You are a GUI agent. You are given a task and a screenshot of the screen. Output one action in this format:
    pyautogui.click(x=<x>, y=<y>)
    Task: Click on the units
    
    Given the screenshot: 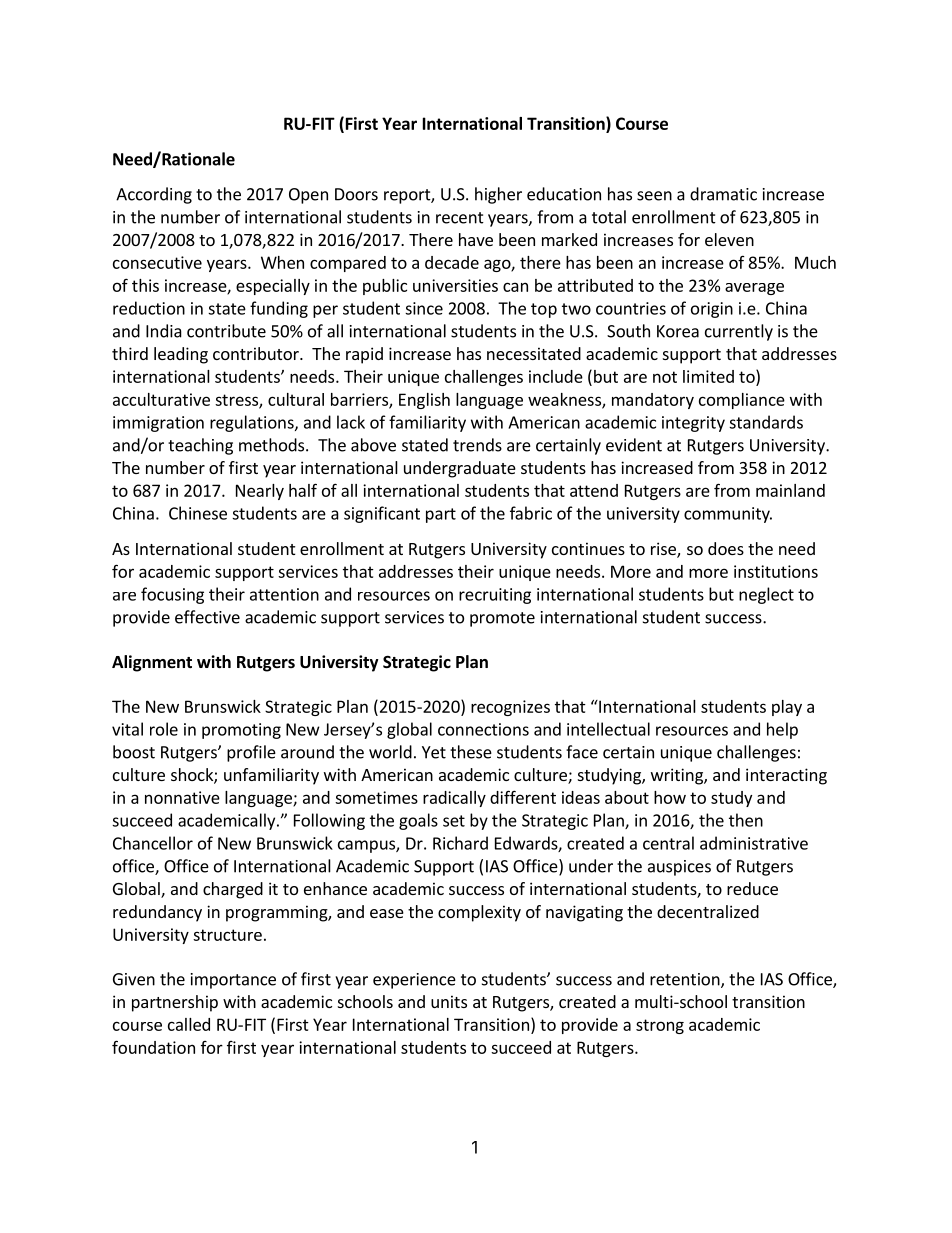 What is the action you would take?
    pyautogui.click(x=449, y=1001)
